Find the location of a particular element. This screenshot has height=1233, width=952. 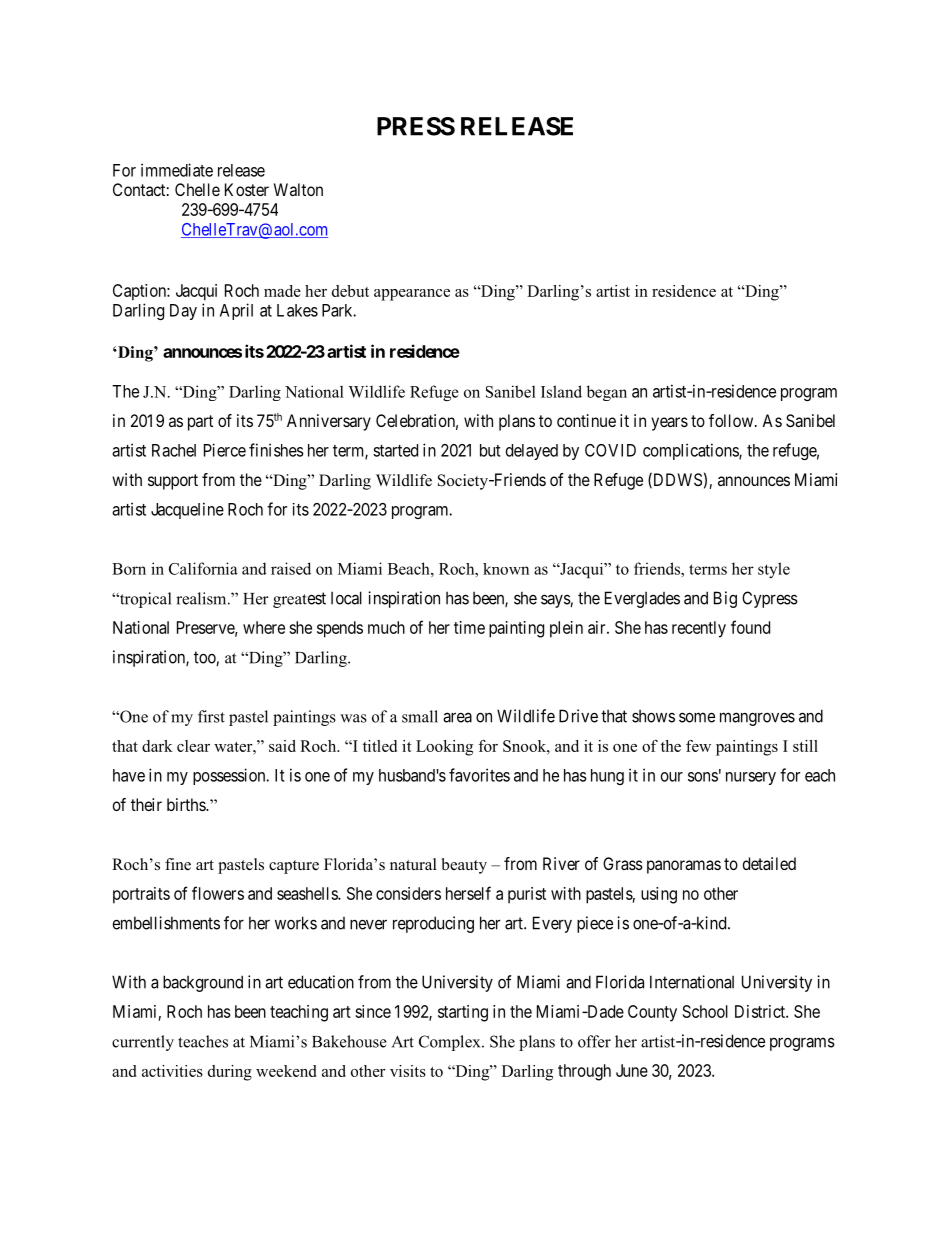

School is located at coordinates (705, 1011).
